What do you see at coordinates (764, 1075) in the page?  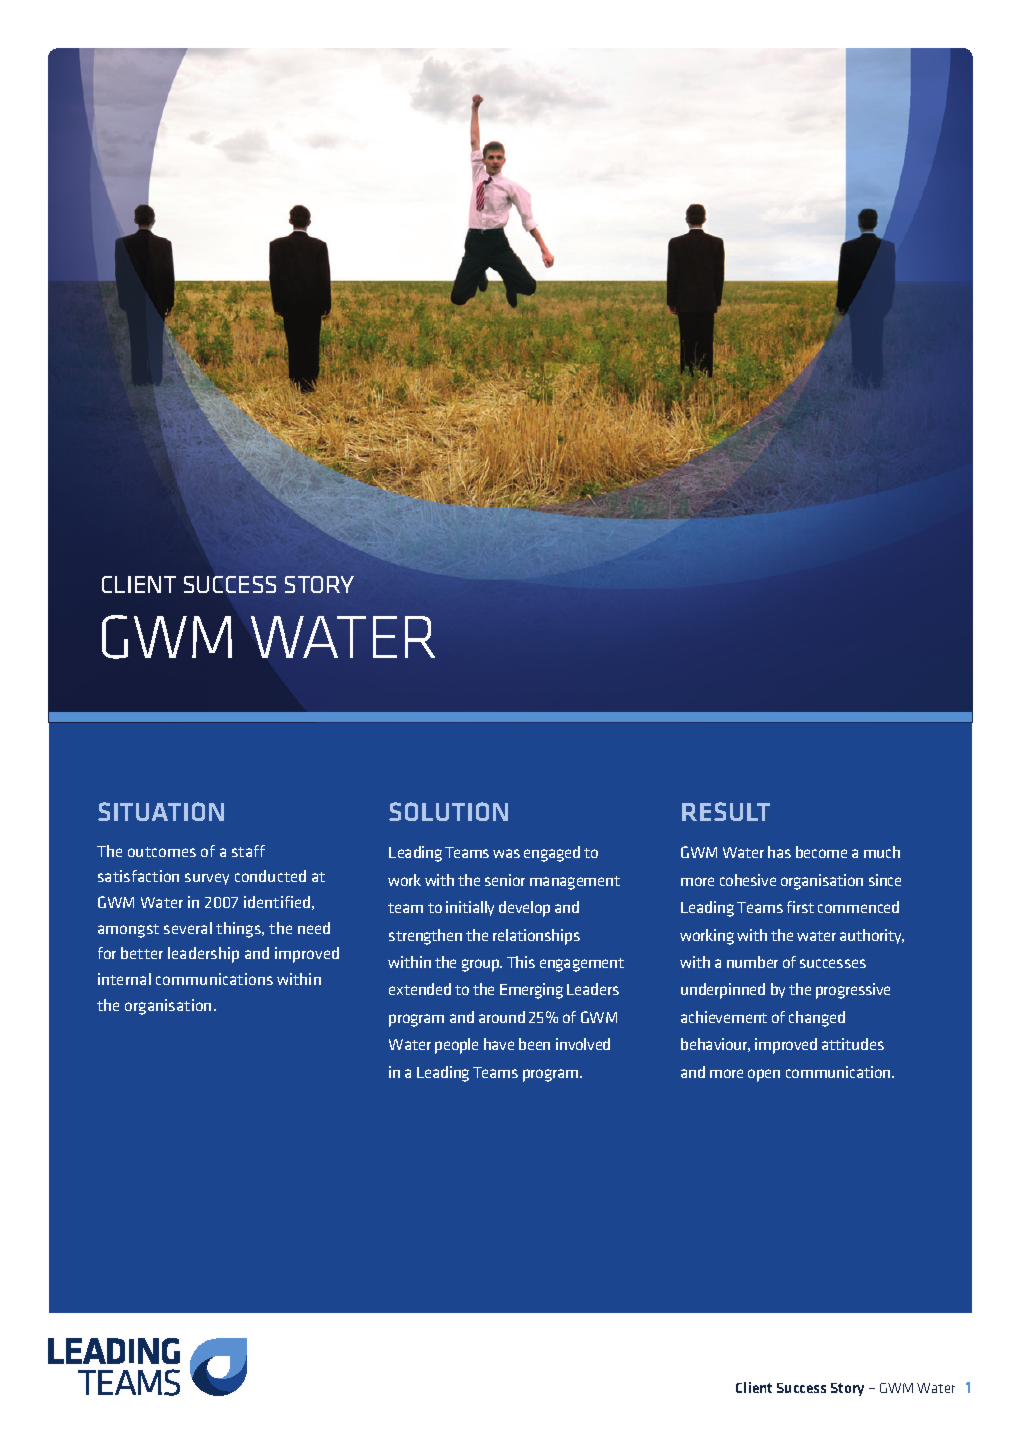 I see `open` at bounding box center [764, 1075].
